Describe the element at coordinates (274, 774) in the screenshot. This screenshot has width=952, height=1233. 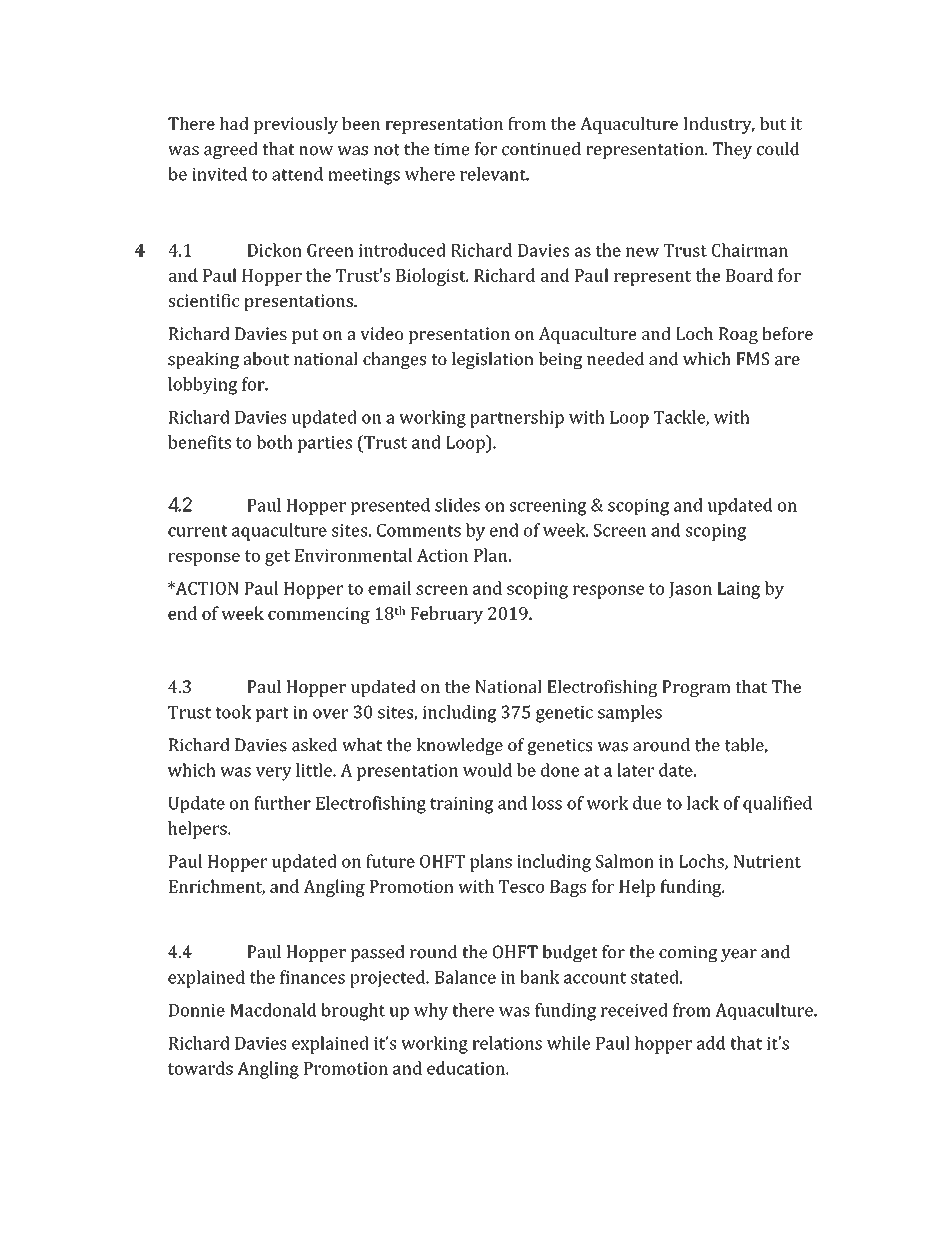
I see `very` at that location.
